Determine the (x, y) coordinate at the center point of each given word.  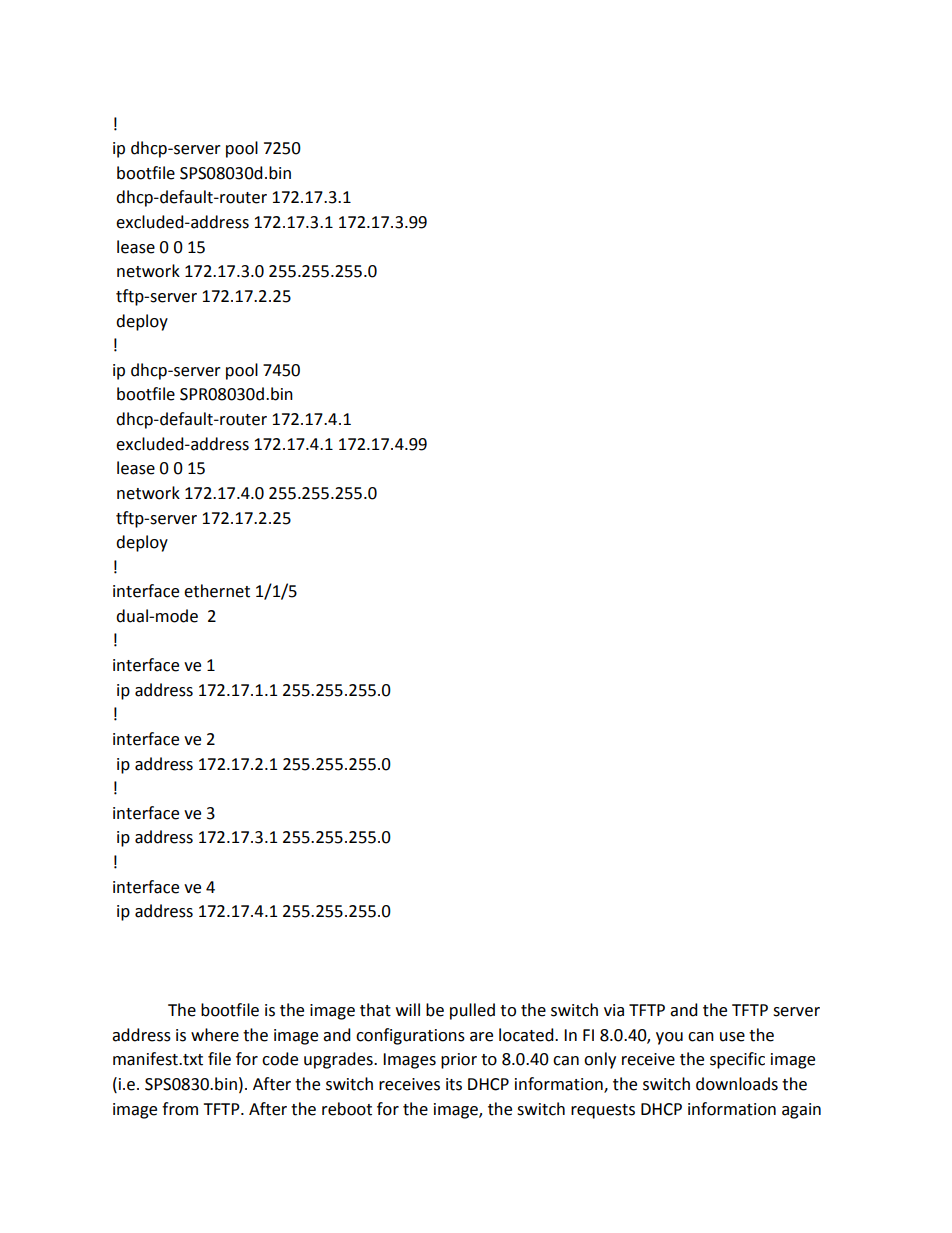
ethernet (217, 591)
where (215, 1035)
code (280, 1059)
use (732, 1037)
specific (737, 1060)
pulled (472, 1011)
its (454, 1084)
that (375, 1010)
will (408, 1009)
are (481, 1037)
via (614, 1010)
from (180, 1109)
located (527, 1035)
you (669, 1038)
